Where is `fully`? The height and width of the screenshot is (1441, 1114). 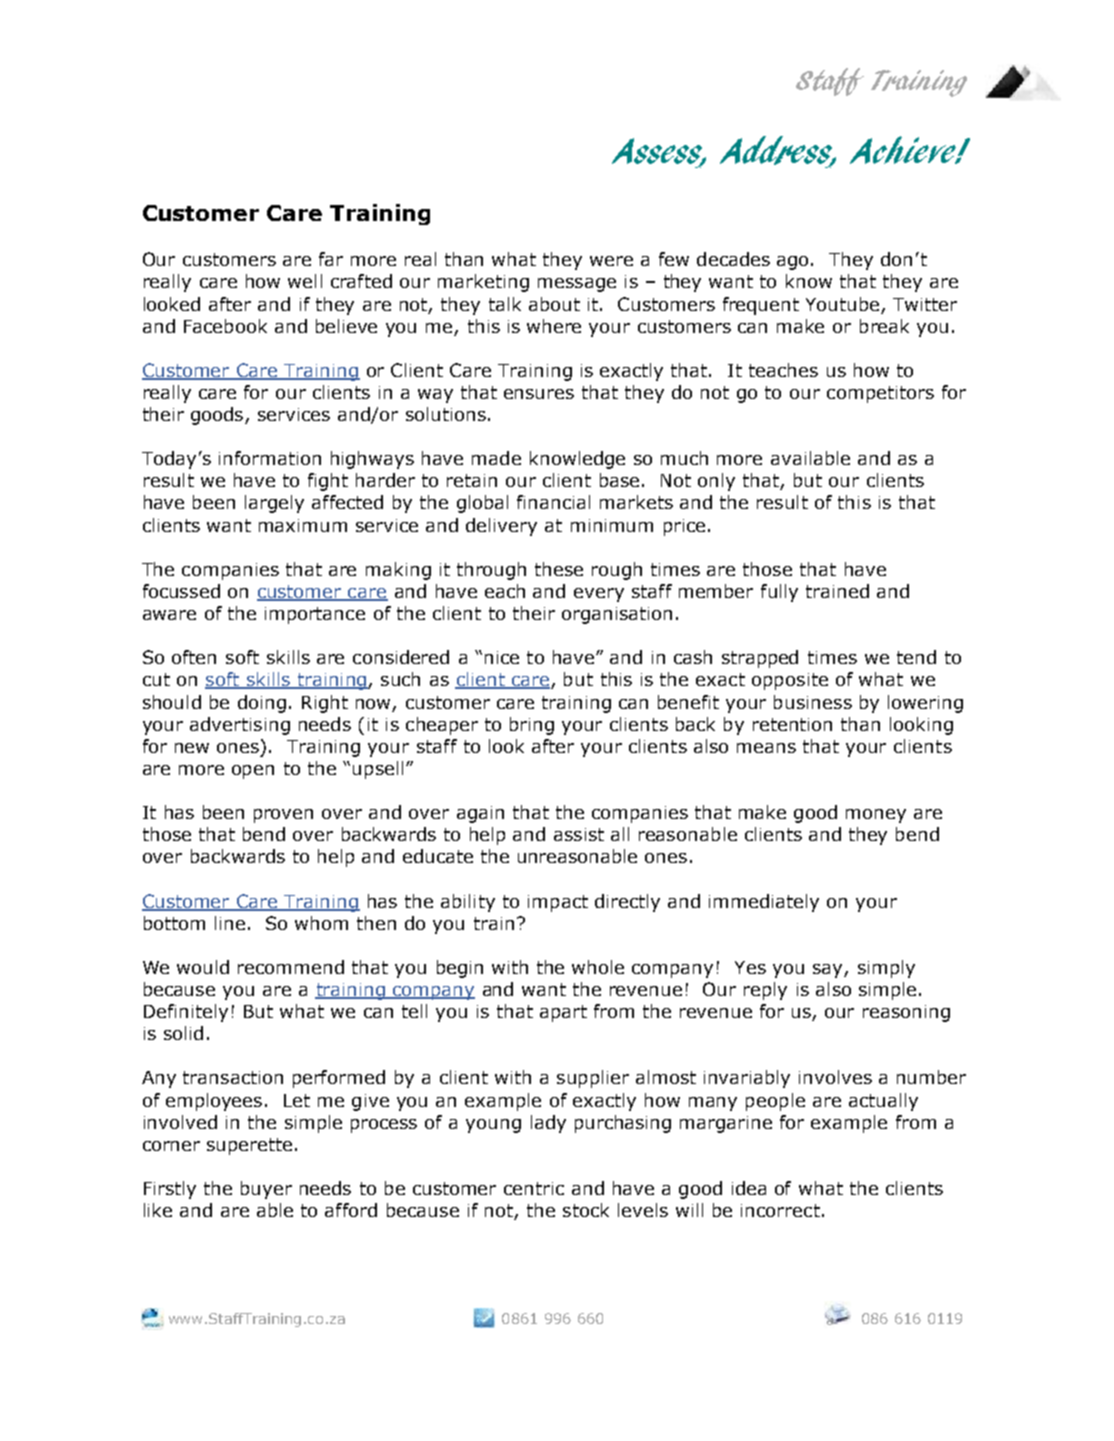
fully is located at coordinates (779, 593).
